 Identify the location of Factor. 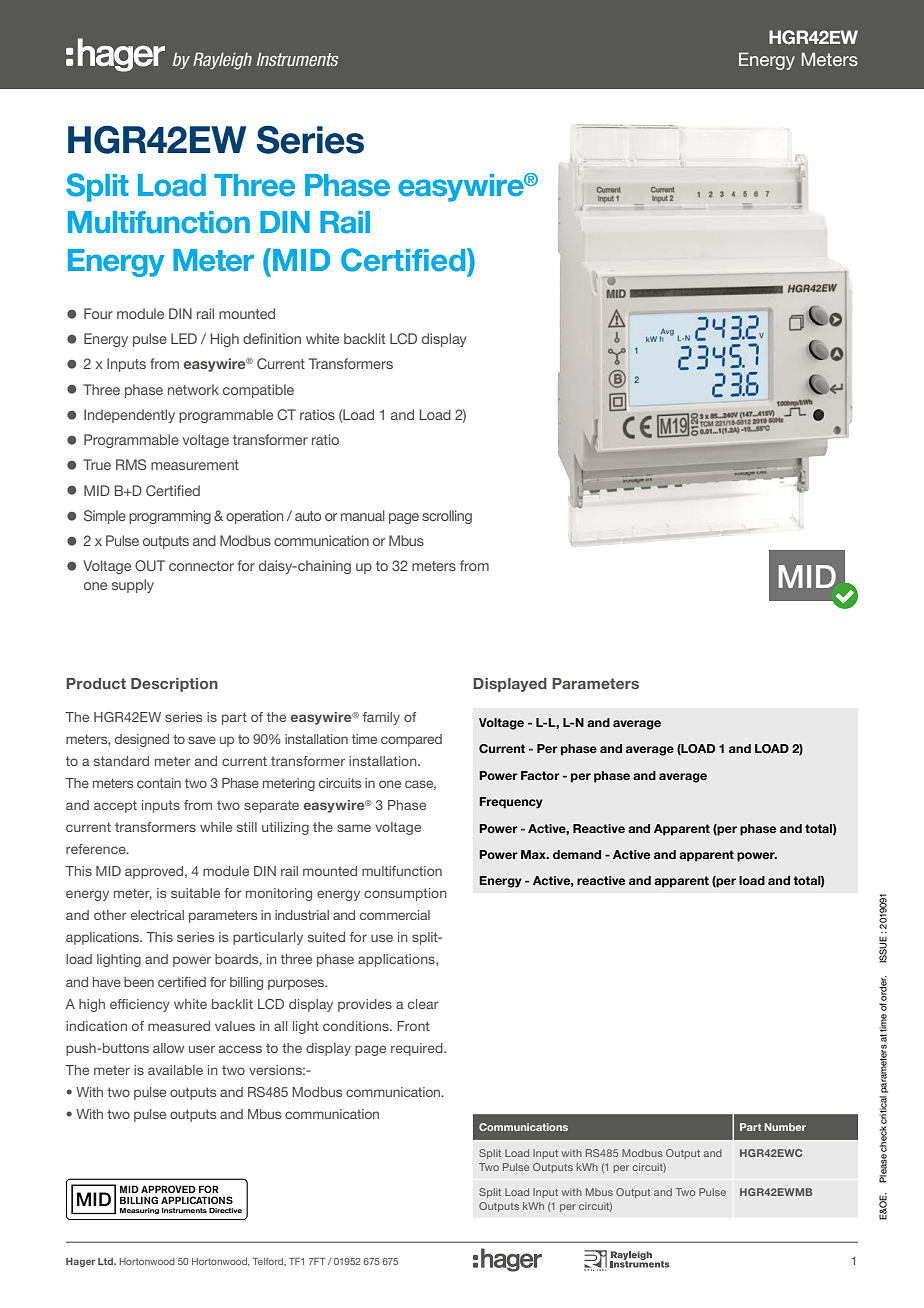
(540, 775).
